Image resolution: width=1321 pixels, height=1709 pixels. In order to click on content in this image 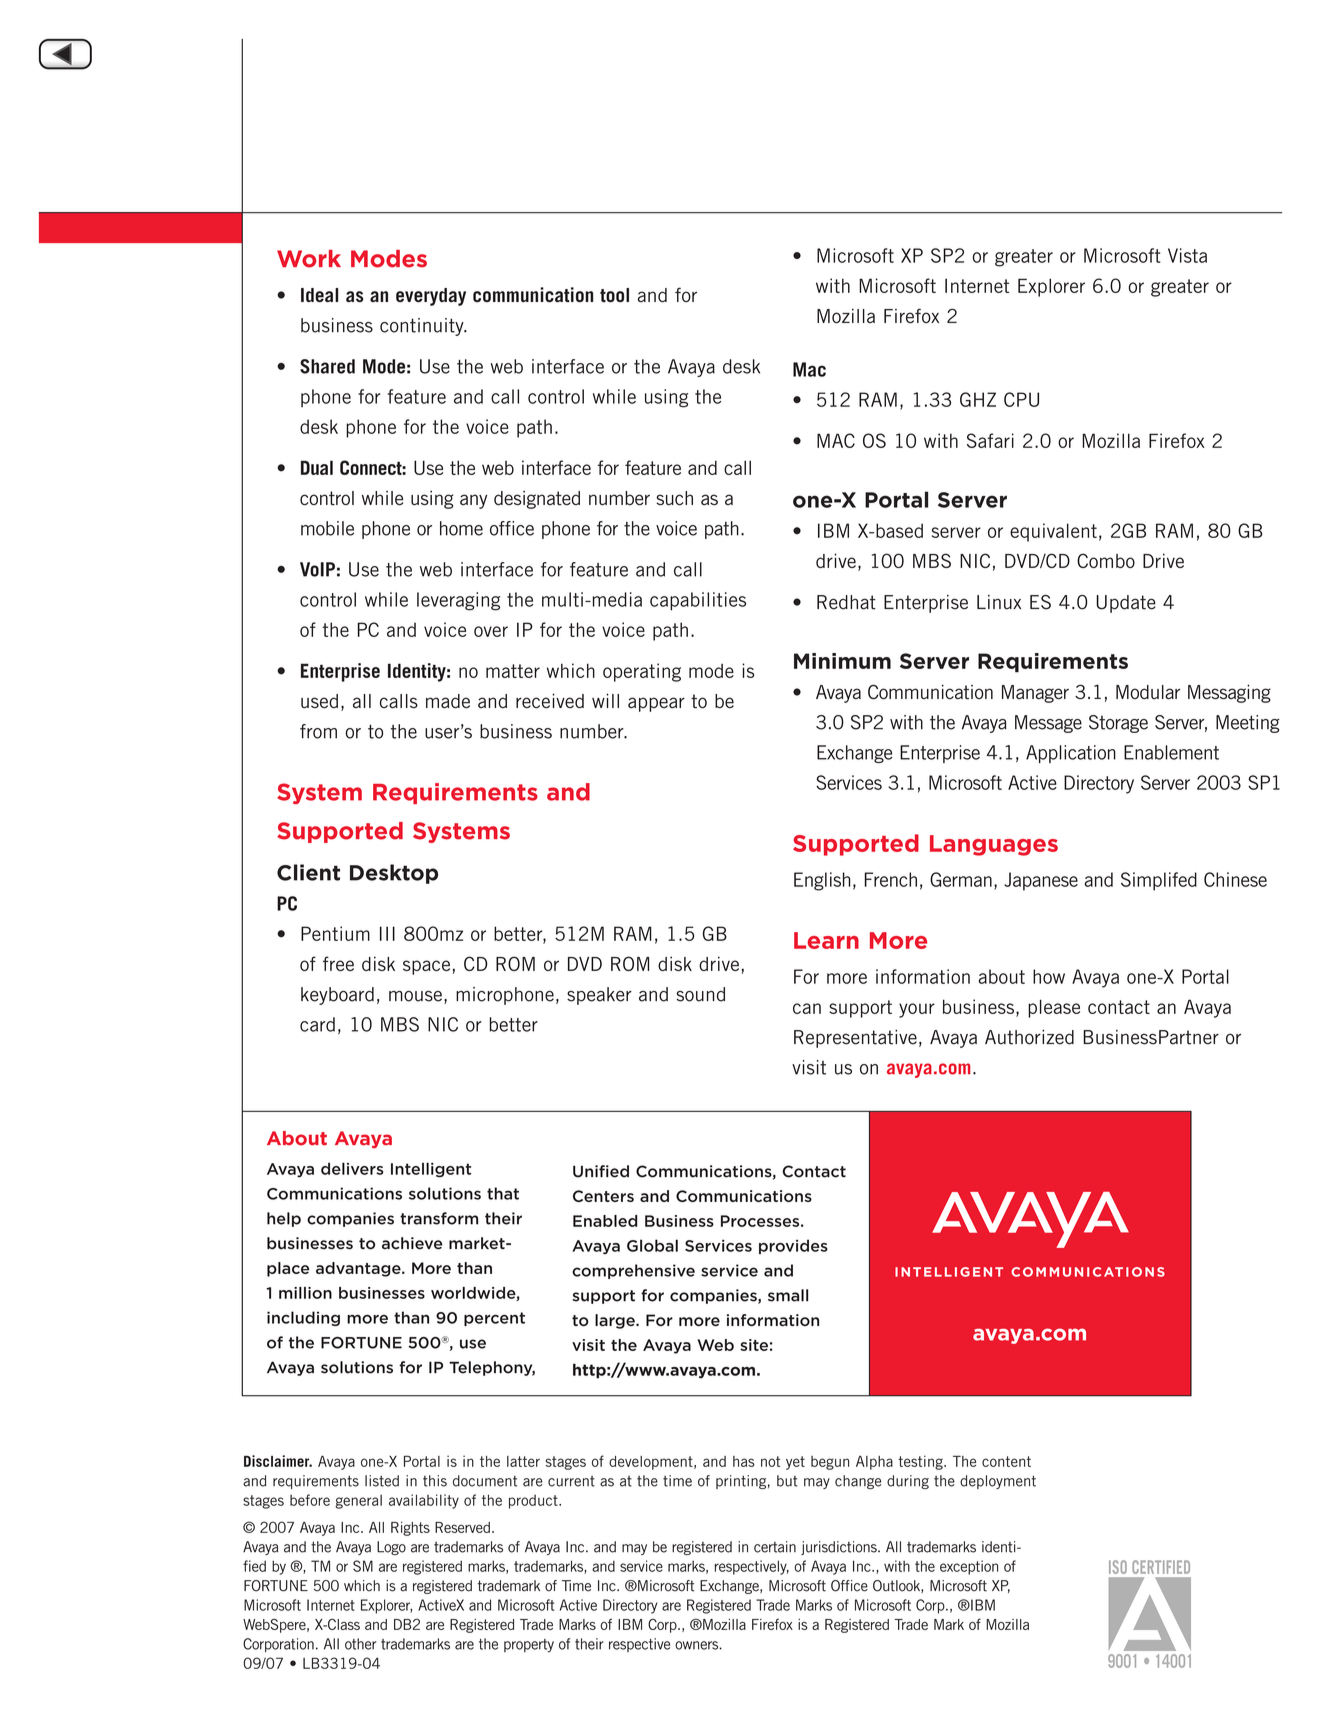, I will do `click(1006, 1461)`.
